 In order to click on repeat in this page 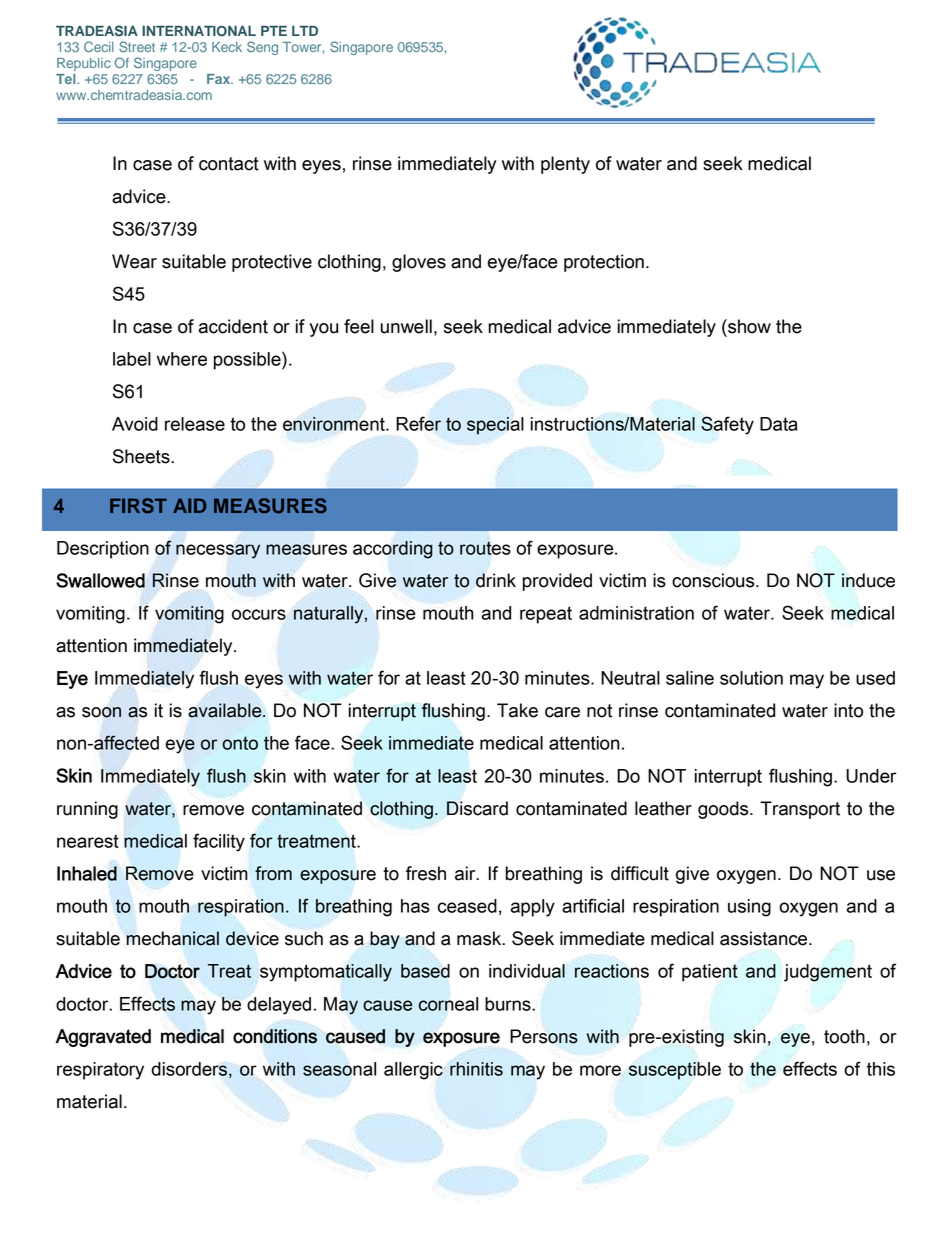, I will do `click(546, 615)`.
